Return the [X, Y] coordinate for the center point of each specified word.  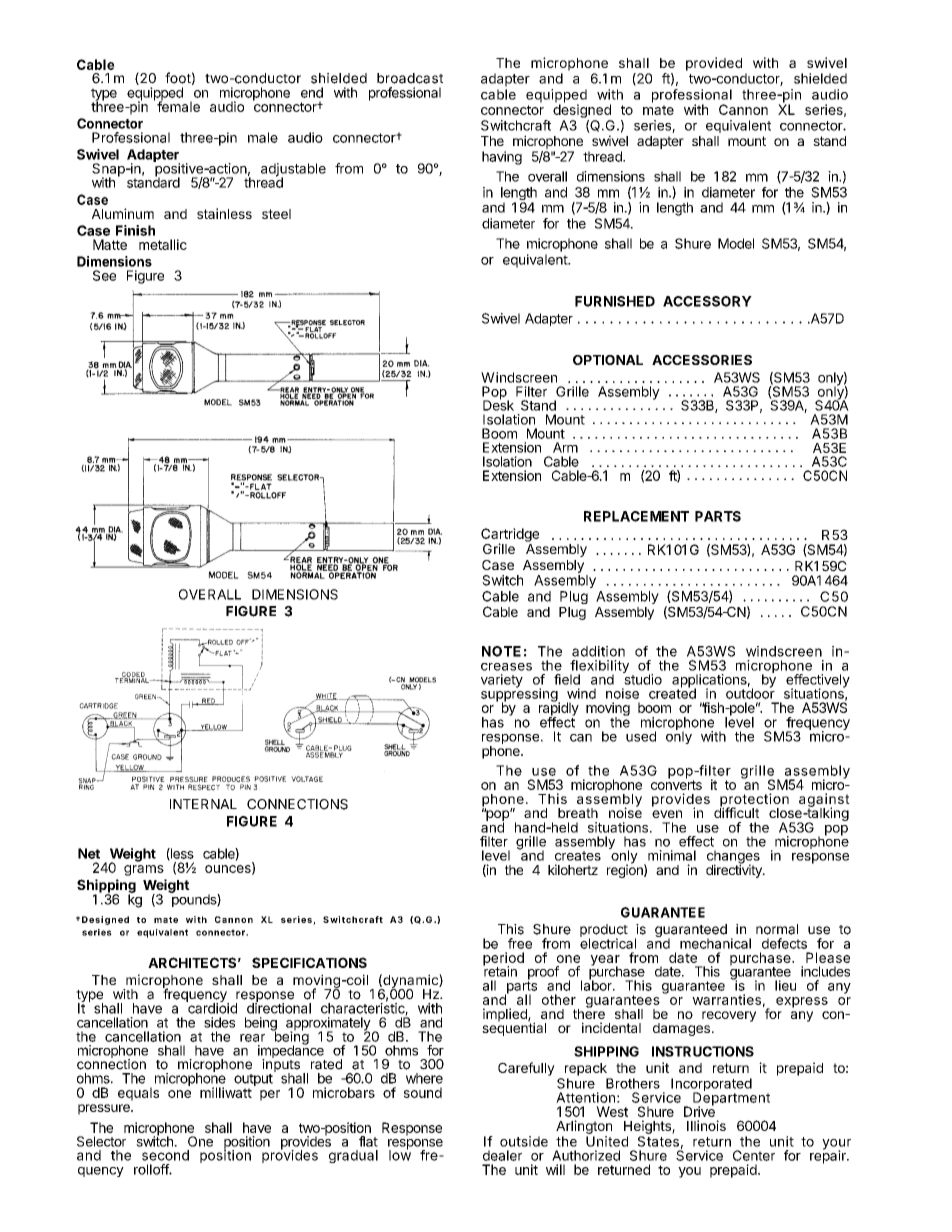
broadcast [410, 78]
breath [578, 813]
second [165, 1155]
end [312, 92]
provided [714, 64]
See [104, 275]
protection [754, 801]
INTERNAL [203, 804]
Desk [498, 404]
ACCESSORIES [702, 360]
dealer [502, 1155]
